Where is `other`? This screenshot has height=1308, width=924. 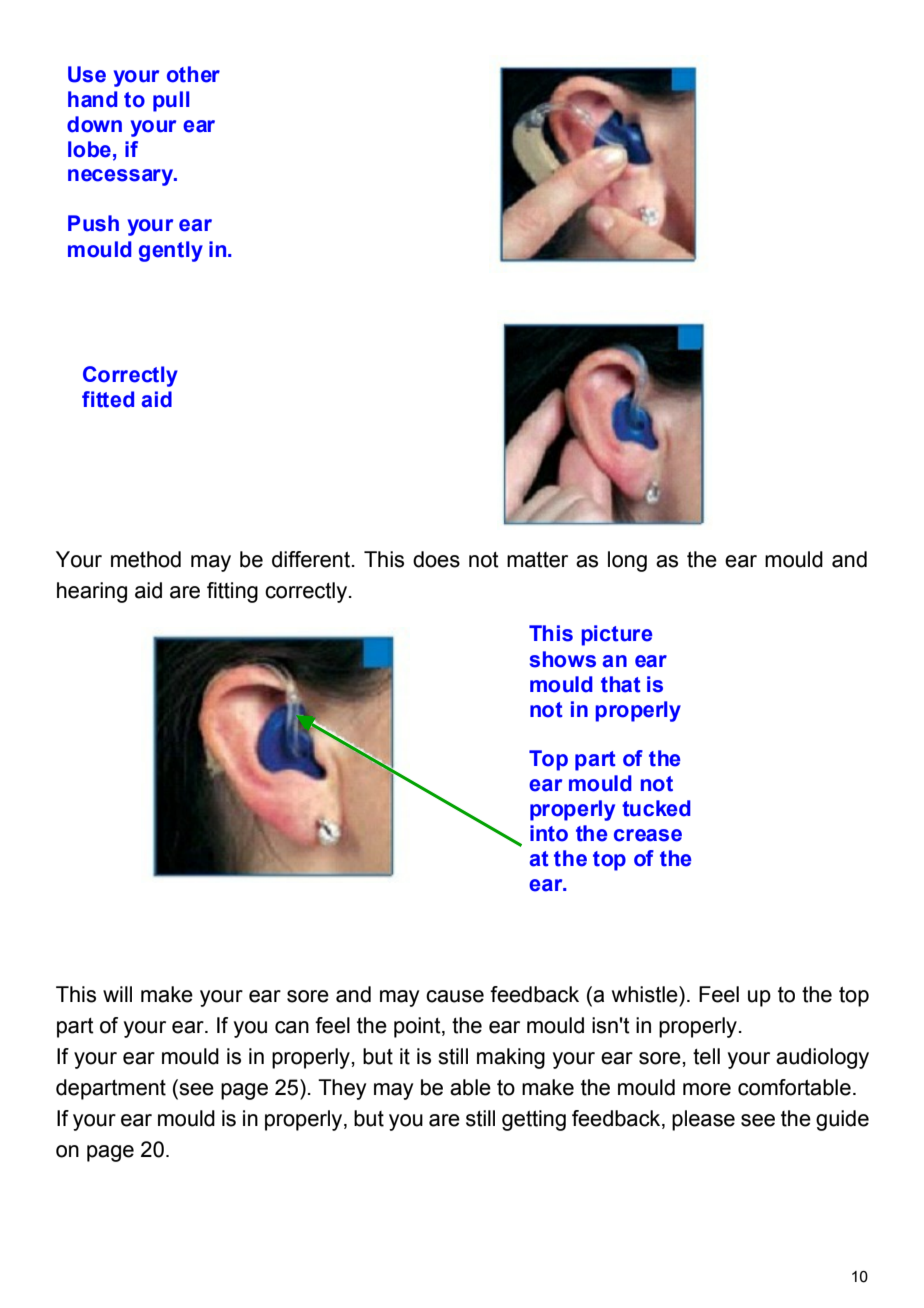 other is located at coordinates (193, 74).
